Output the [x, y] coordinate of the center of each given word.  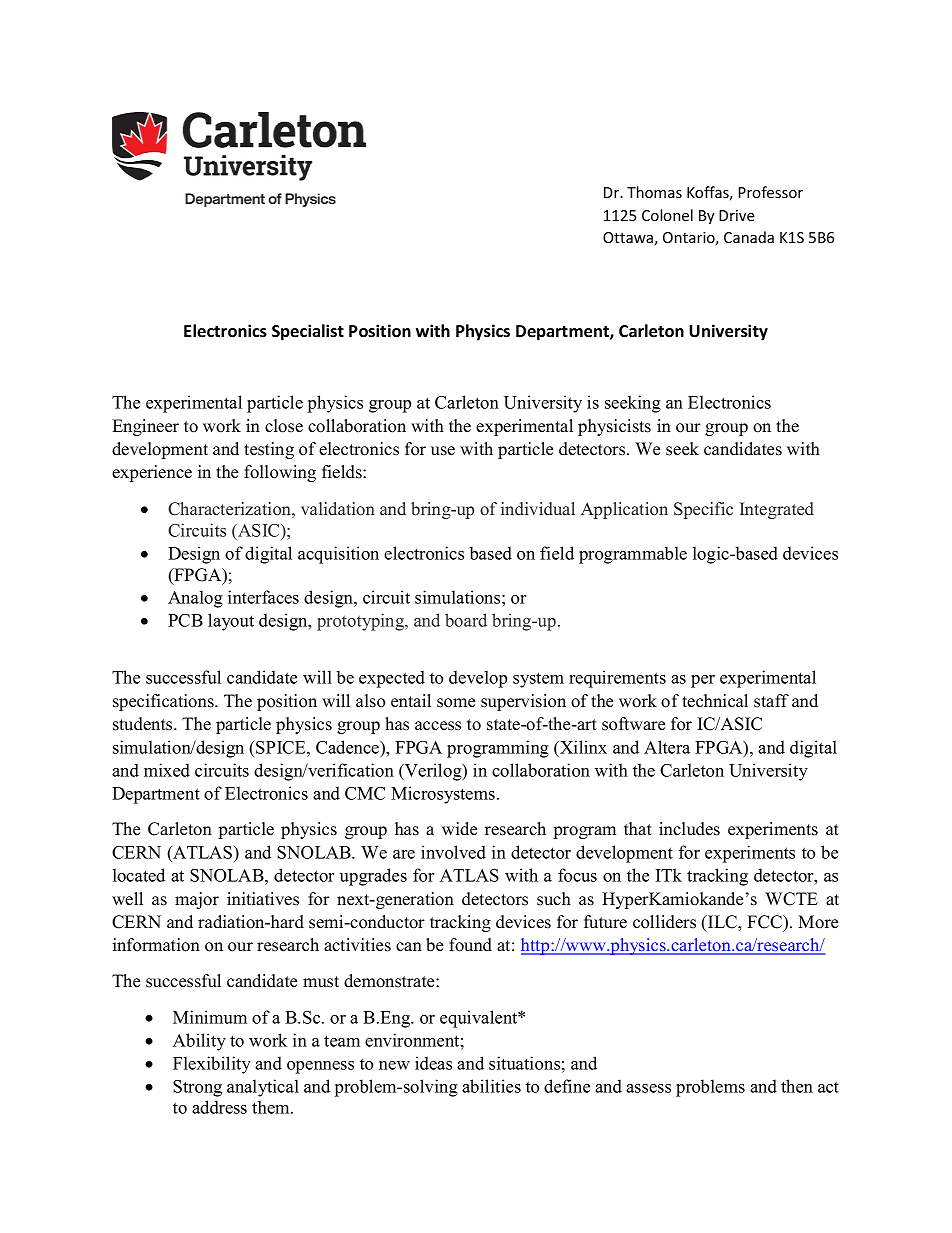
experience [152, 473]
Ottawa [629, 239]
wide [459, 829]
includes [689, 829]
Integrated [777, 510]
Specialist [308, 332]
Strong [197, 1088]
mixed [167, 770]
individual [538, 509]
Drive [737, 215]
